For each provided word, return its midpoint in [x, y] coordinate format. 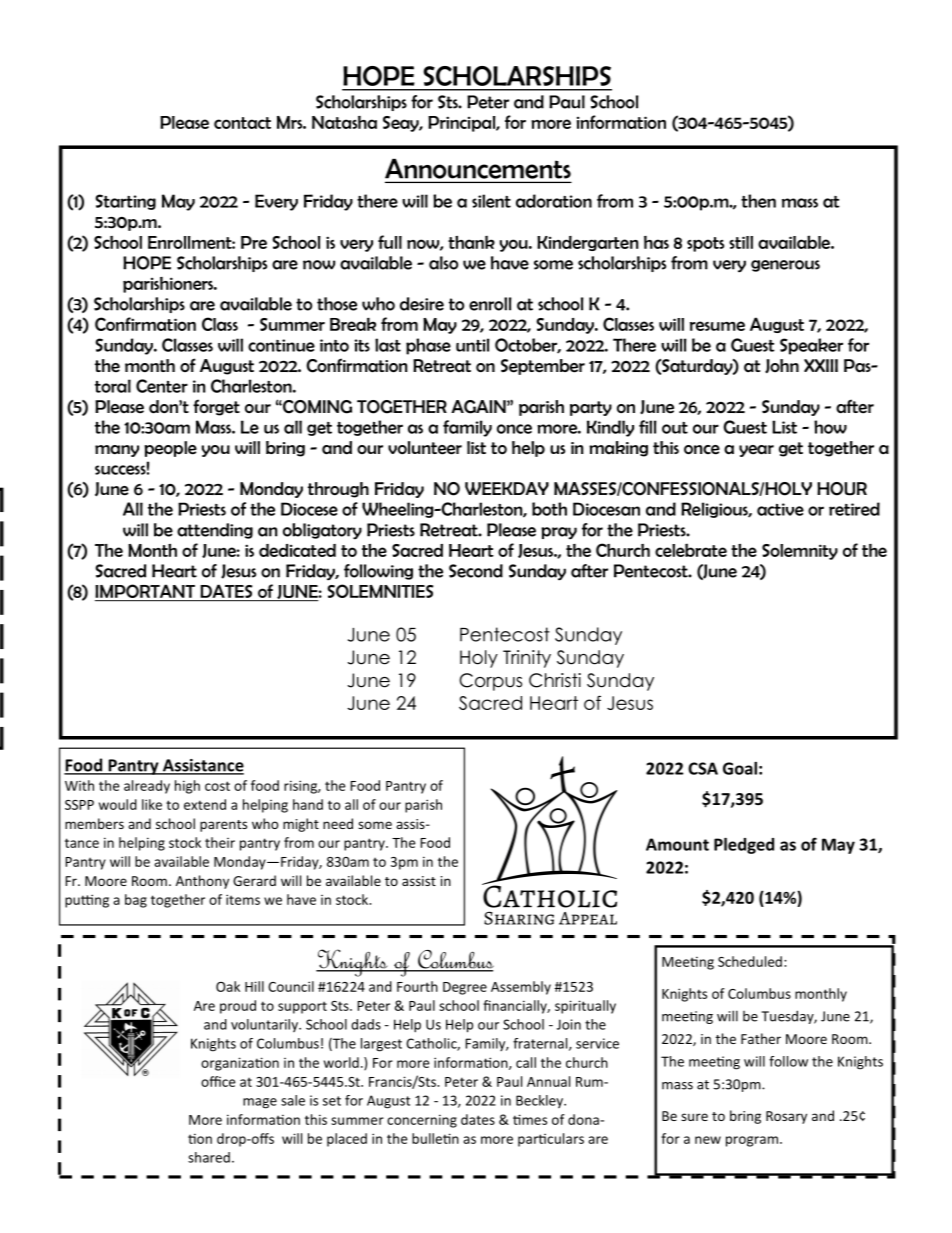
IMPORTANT [146, 592]
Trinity [527, 659]
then [758, 201]
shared [209, 1157]
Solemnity [800, 552]
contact [242, 123]
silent [491, 201]
